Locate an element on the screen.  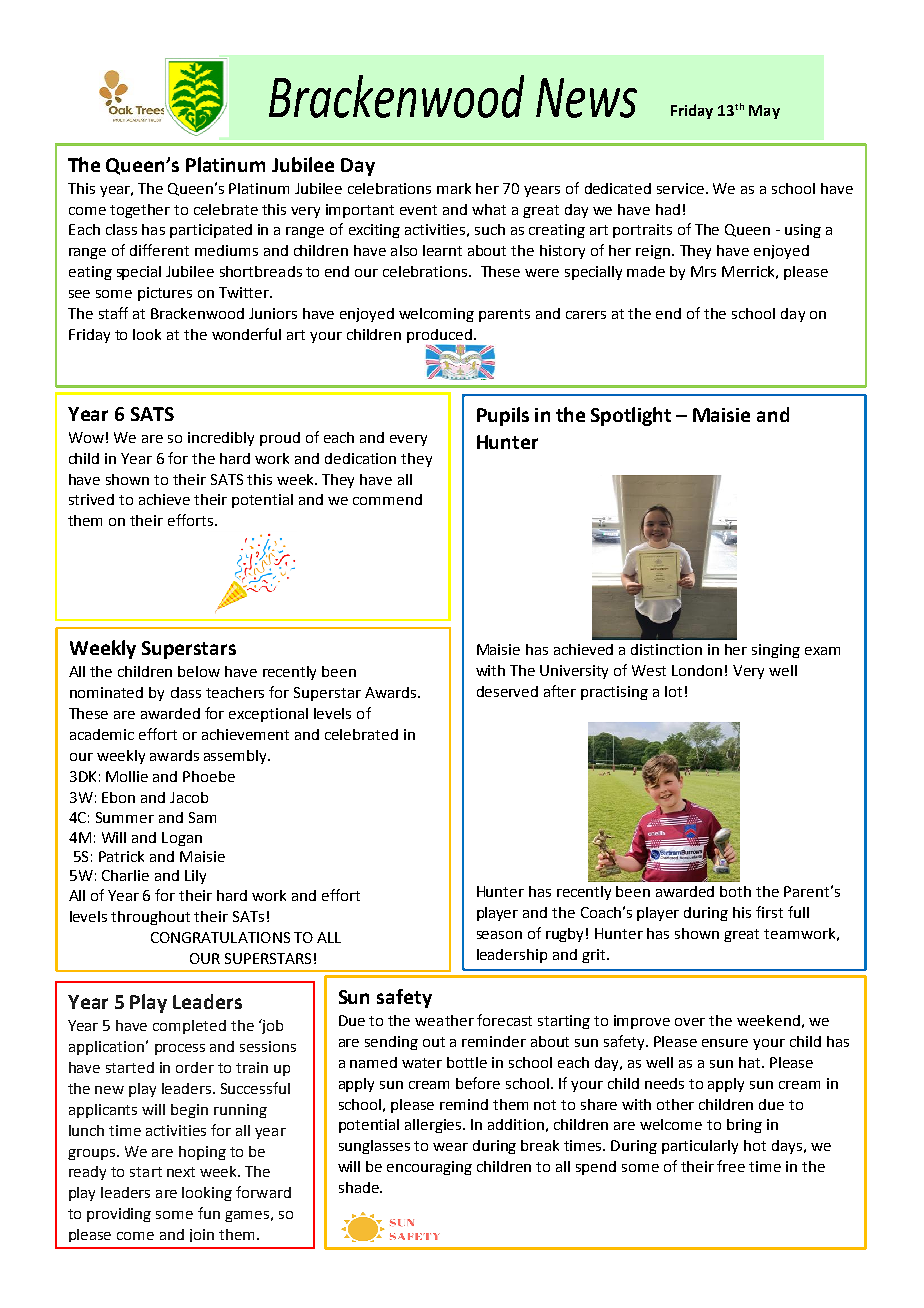
dedication is located at coordinates (360, 458).
